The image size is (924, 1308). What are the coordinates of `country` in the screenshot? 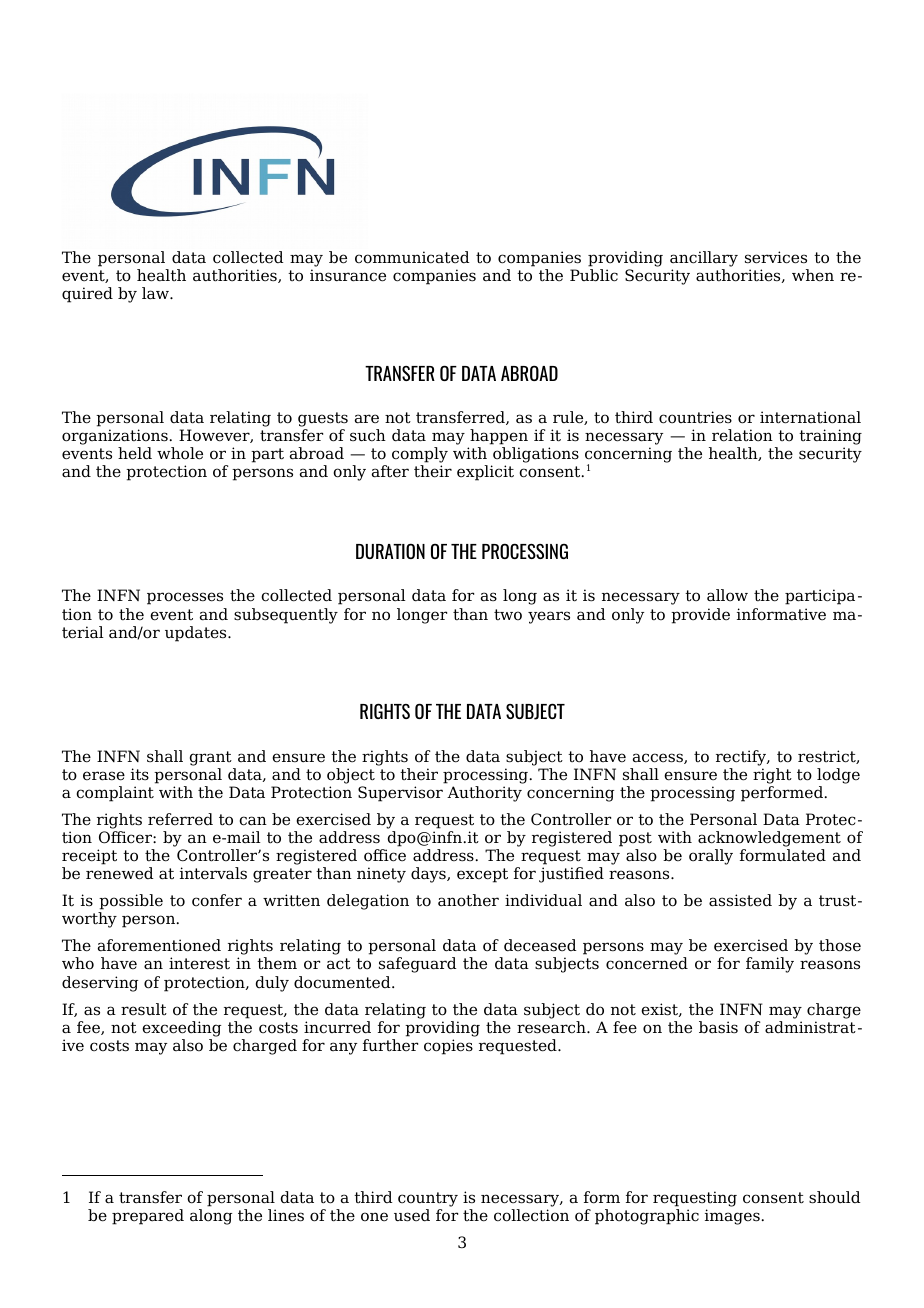 It's located at (428, 1199).
